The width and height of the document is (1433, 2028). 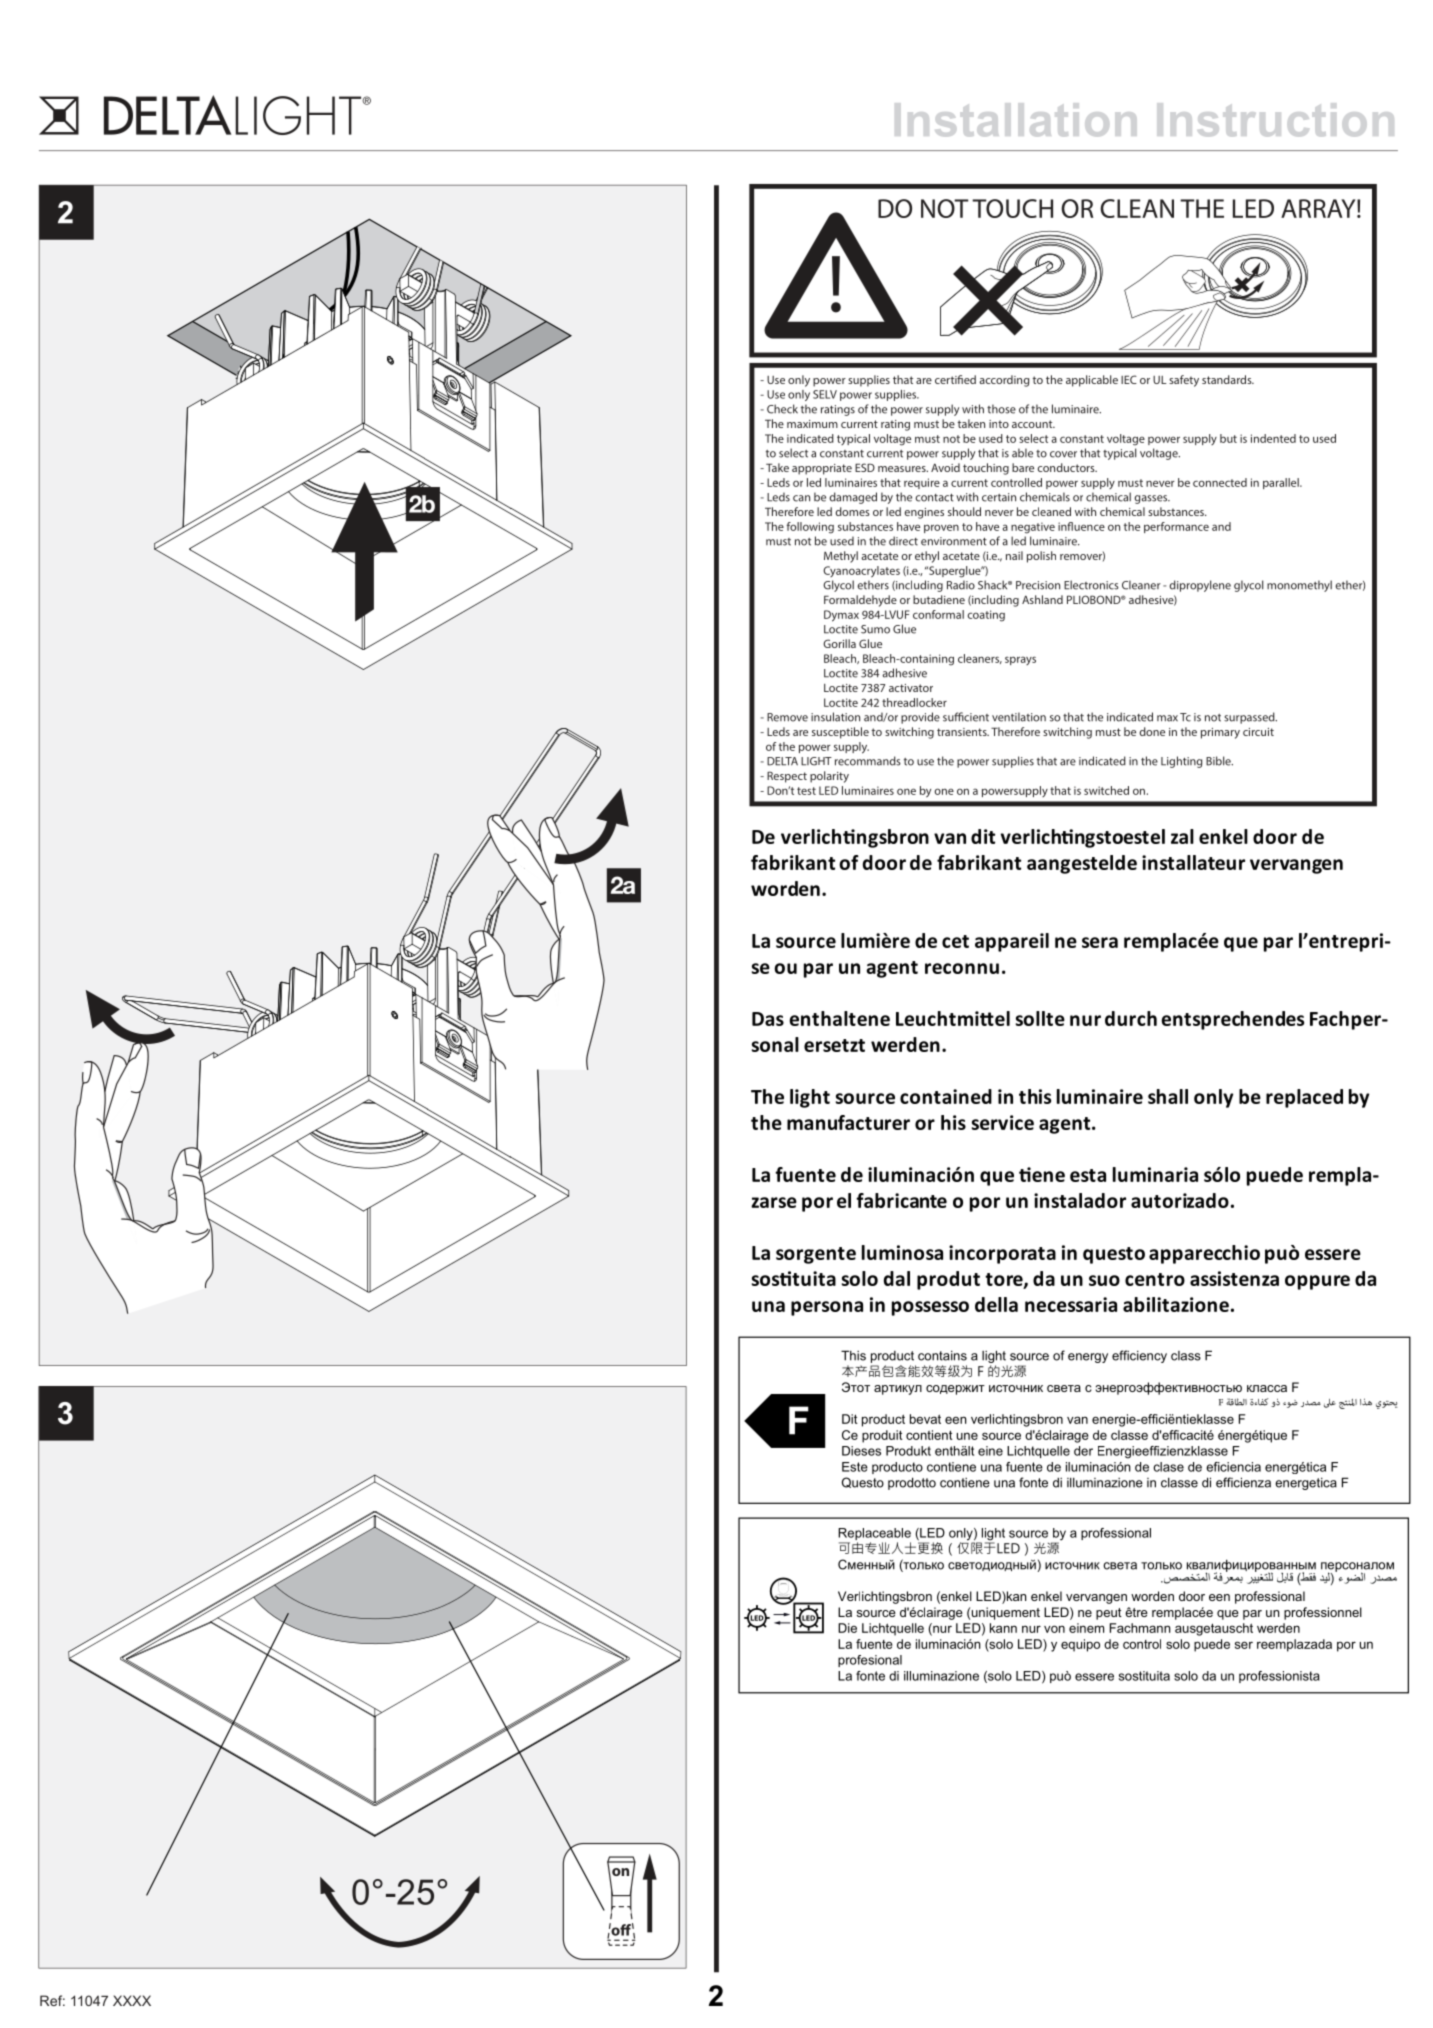 What do you see at coordinates (812, 424) in the document?
I see `maximum` at bounding box center [812, 424].
